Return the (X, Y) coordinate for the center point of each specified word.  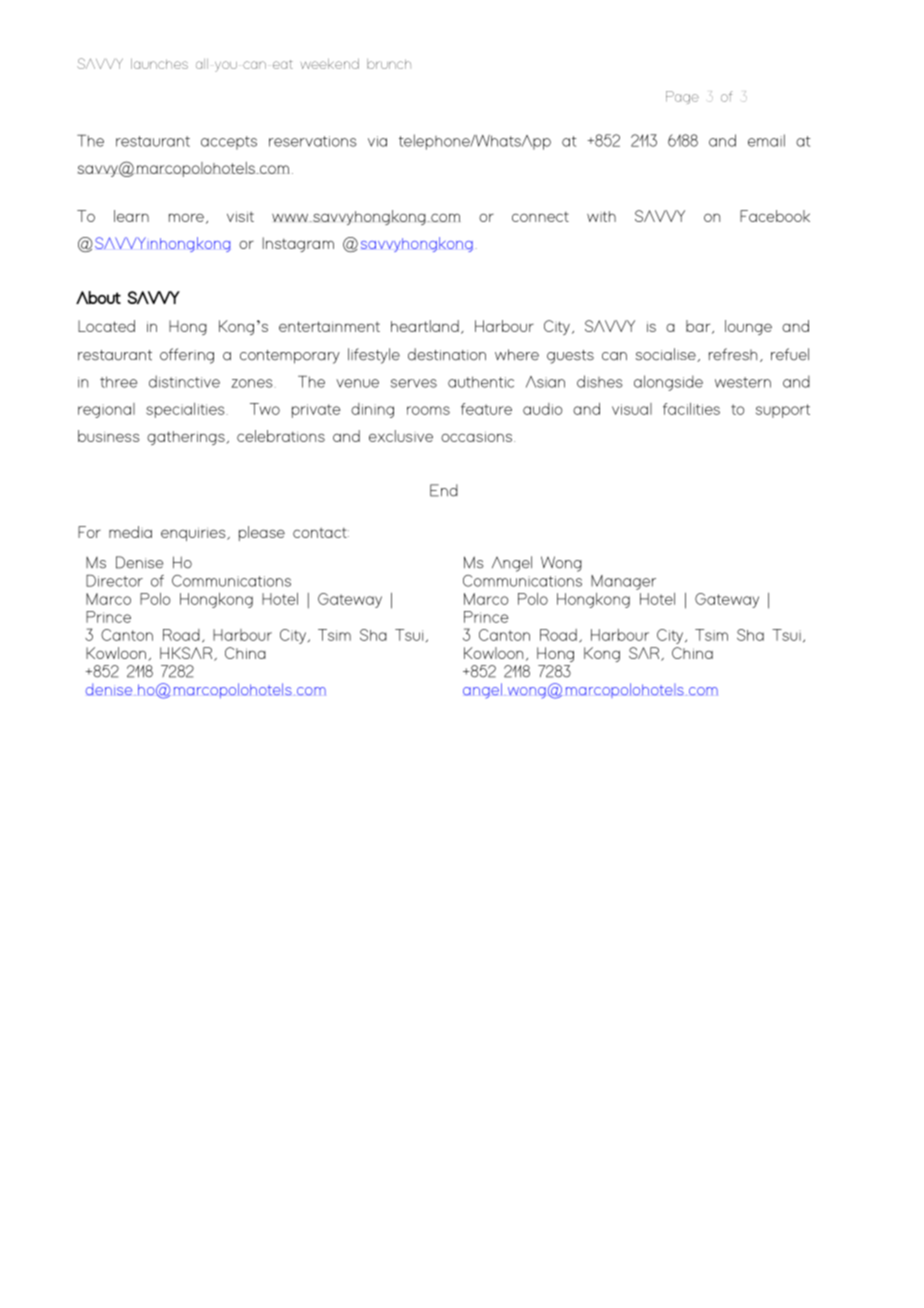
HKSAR (187, 654)
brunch (389, 64)
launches (159, 63)
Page (682, 97)
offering (187, 356)
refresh (733, 354)
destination (447, 354)
